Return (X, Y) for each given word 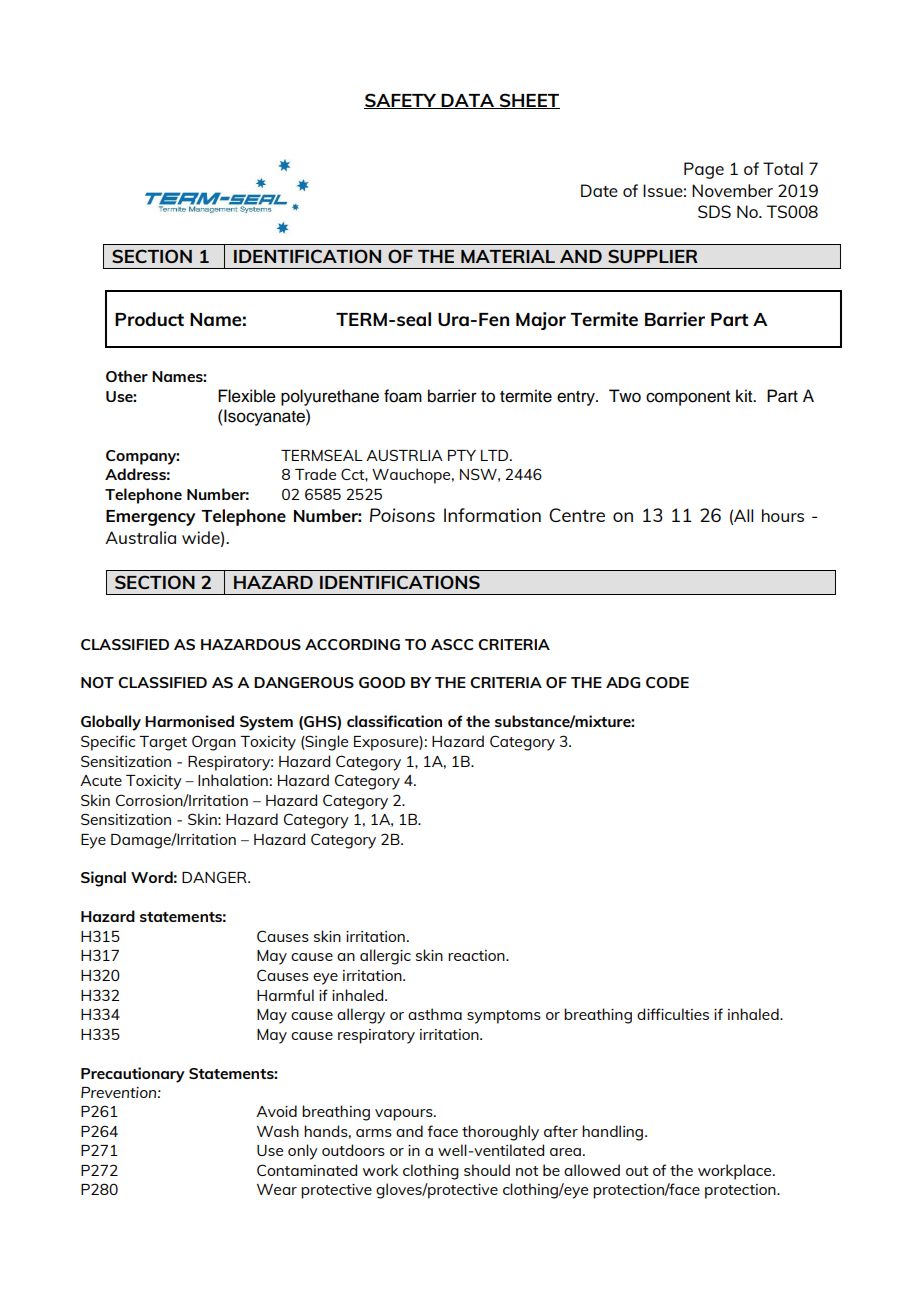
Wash (278, 1131)
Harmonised (189, 721)
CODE (667, 682)
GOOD (382, 682)
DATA (468, 101)
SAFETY (401, 101)
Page (704, 170)
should (487, 1170)
